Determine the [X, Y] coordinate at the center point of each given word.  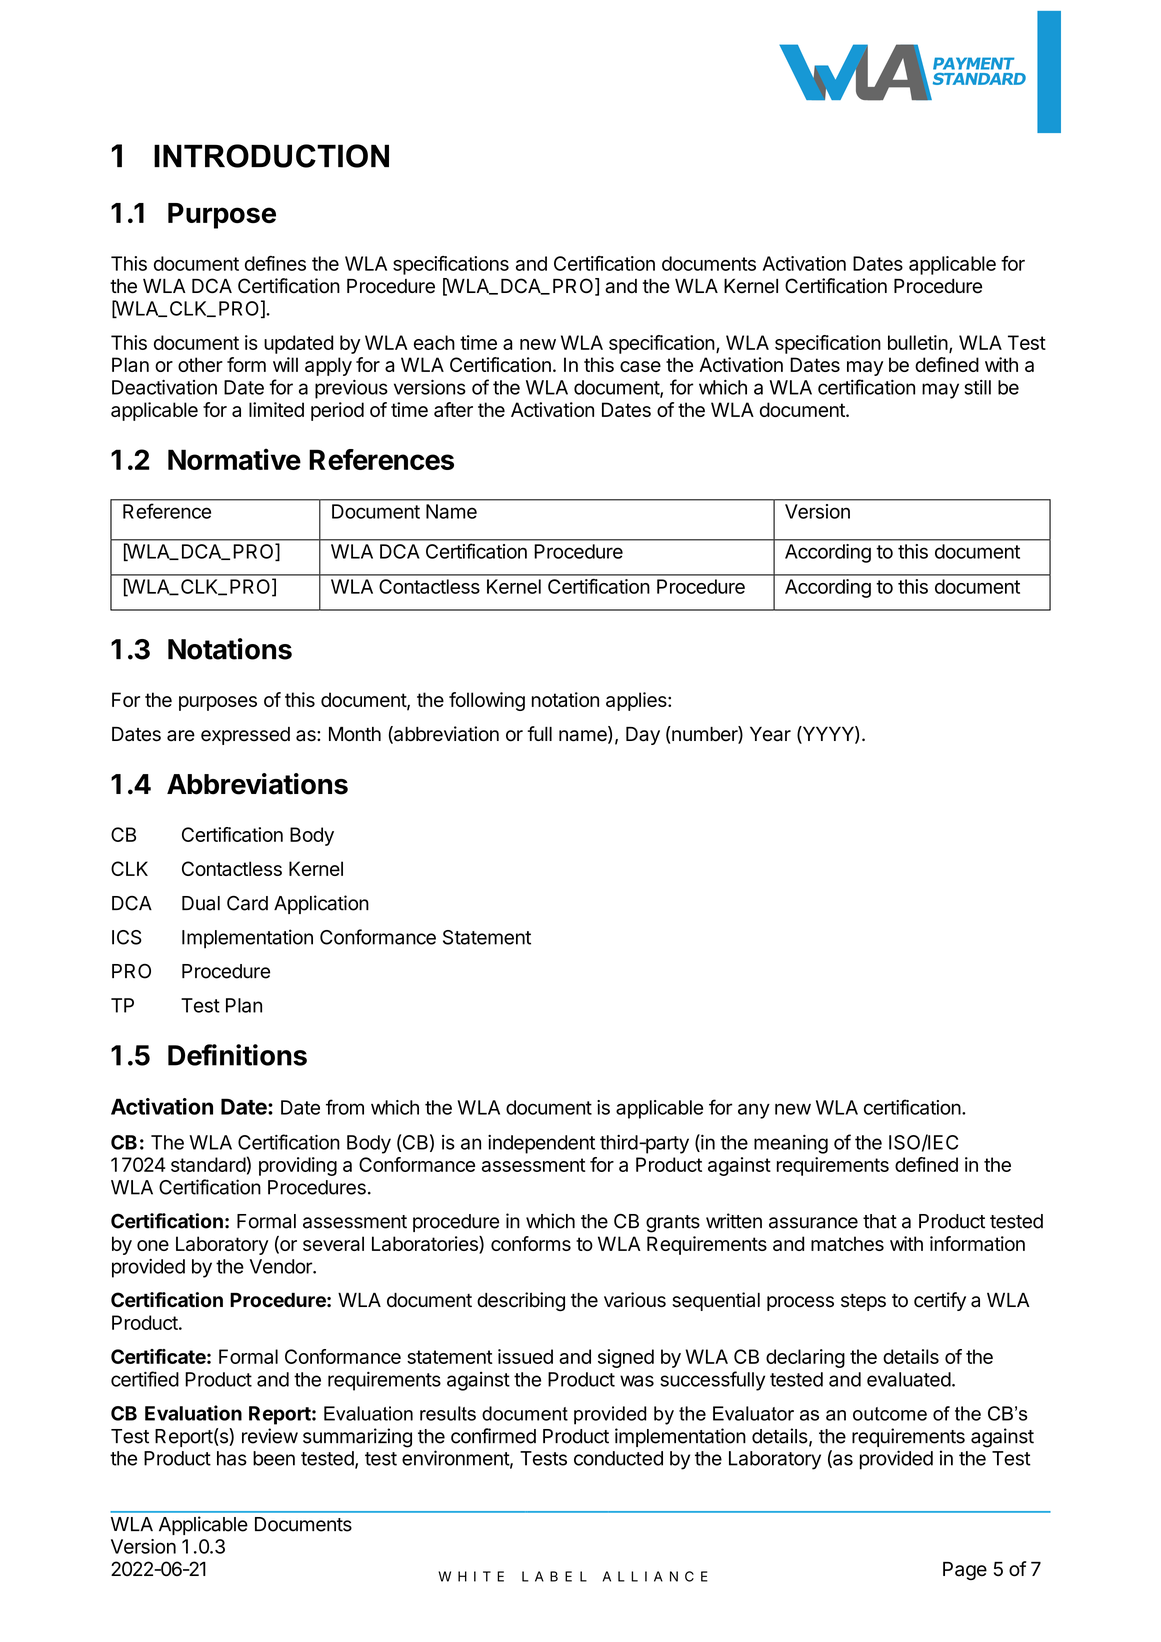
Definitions [237, 1055]
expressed [245, 736]
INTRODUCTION [271, 156]
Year [770, 734]
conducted [618, 1458]
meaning [791, 1144]
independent [541, 1144]
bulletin [918, 342]
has [232, 1458]
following [487, 701]
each [434, 342]
